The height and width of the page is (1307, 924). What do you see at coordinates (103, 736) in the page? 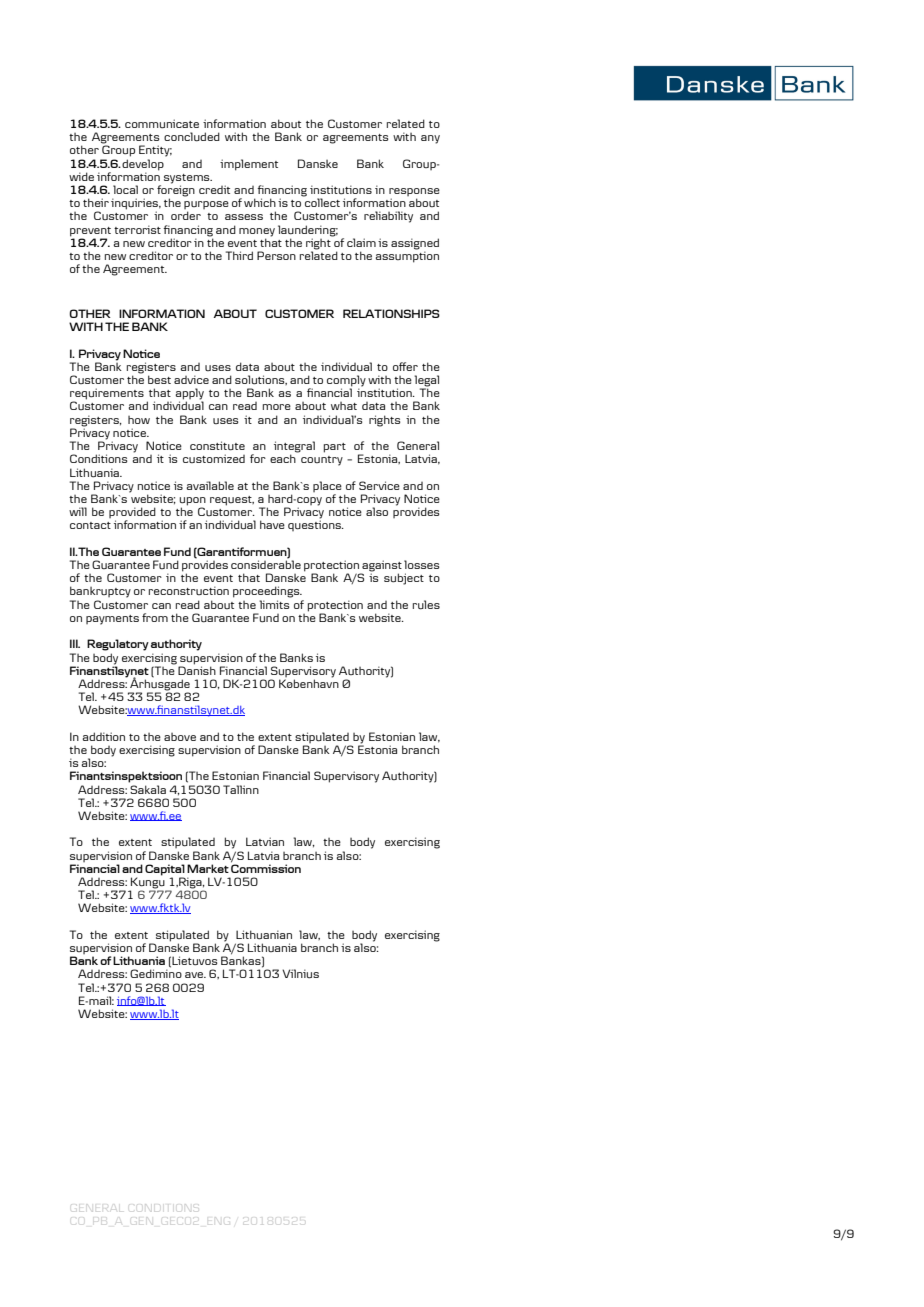
I see `addition` at bounding box center [103, 736].
